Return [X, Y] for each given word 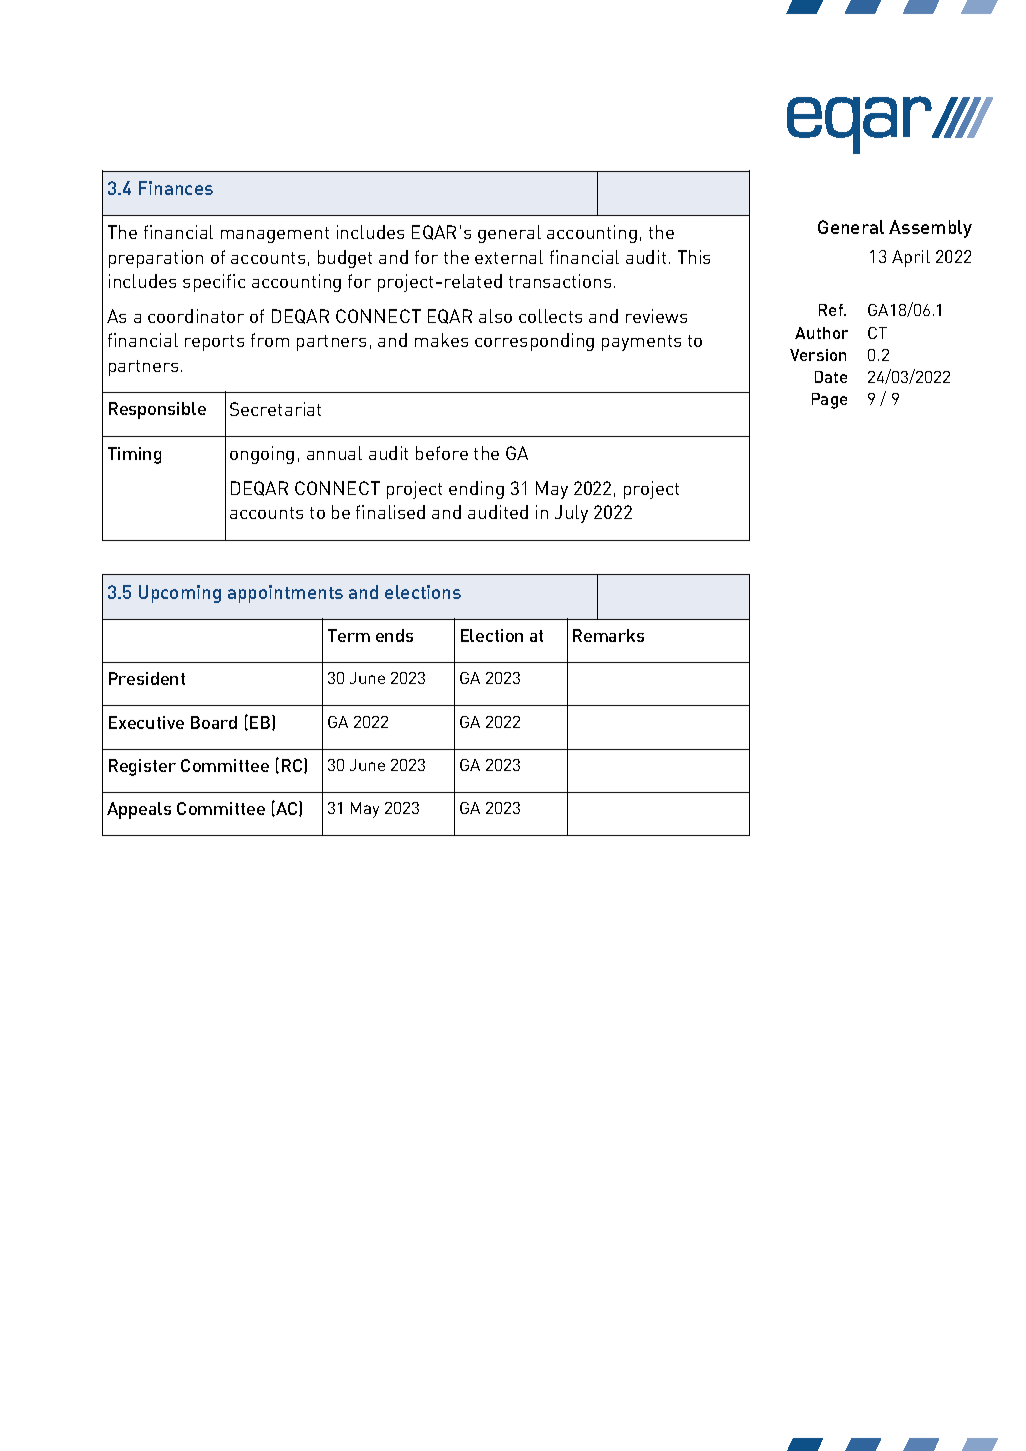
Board [214, 722]
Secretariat [275, 409]
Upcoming [180, 594]
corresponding [534, 342]
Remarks [608, 635]
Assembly [930, 229]
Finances [176, 188]
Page [829, 401]
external [509, 257]
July [571, 514]
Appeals [139, 810]
